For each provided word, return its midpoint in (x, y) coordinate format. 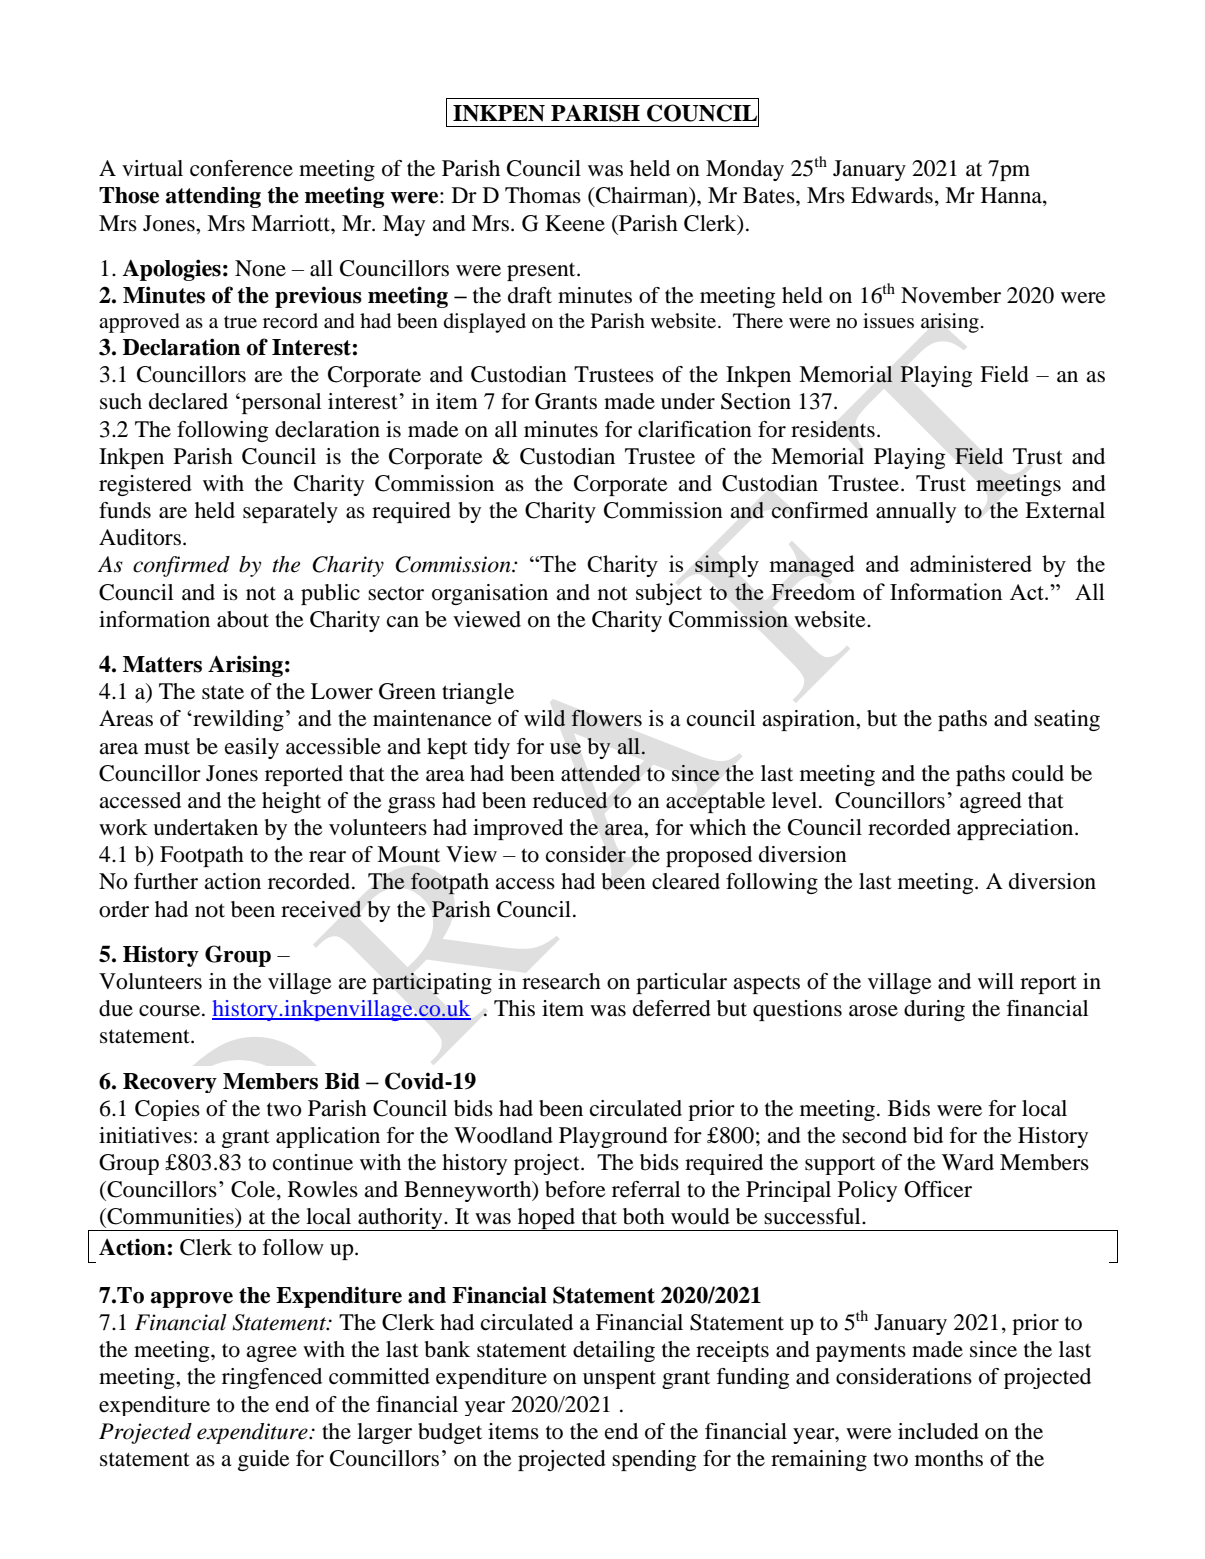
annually (916, 512)
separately (290, 512)
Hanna (1012, 196)
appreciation (1016, 829)
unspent (619, 1379)
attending (213, 197)
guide (264, 1460)
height (291, 802)
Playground (613, 1137)
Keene (575, 223)
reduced (570, 800)
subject (669, 594)
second (874, 1135)
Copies (167, 1110)
